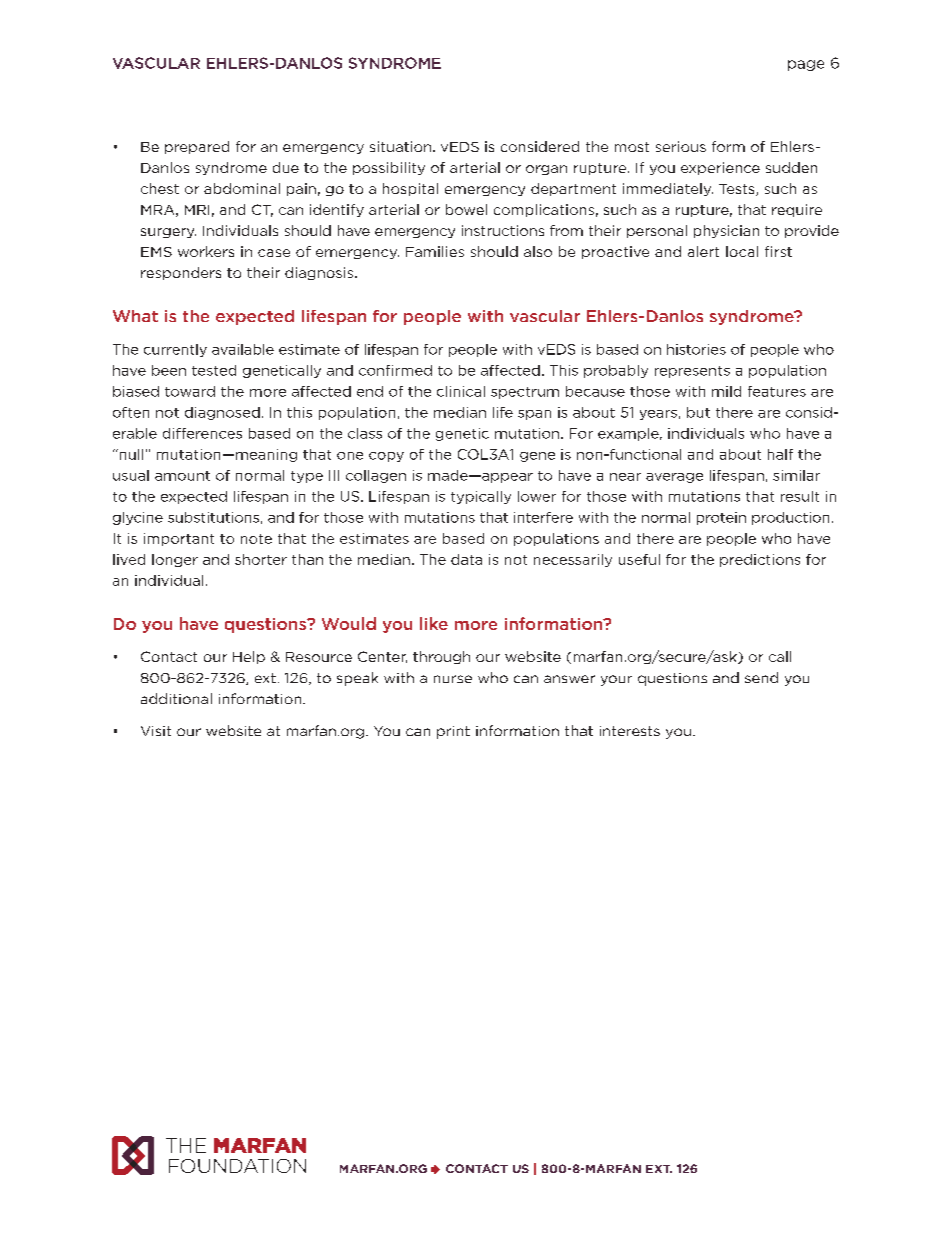 This image has height=1233, width=952. What do you see at coordinates (806, 65) in the image?
I see `page` at bounding box center [806, 65].
